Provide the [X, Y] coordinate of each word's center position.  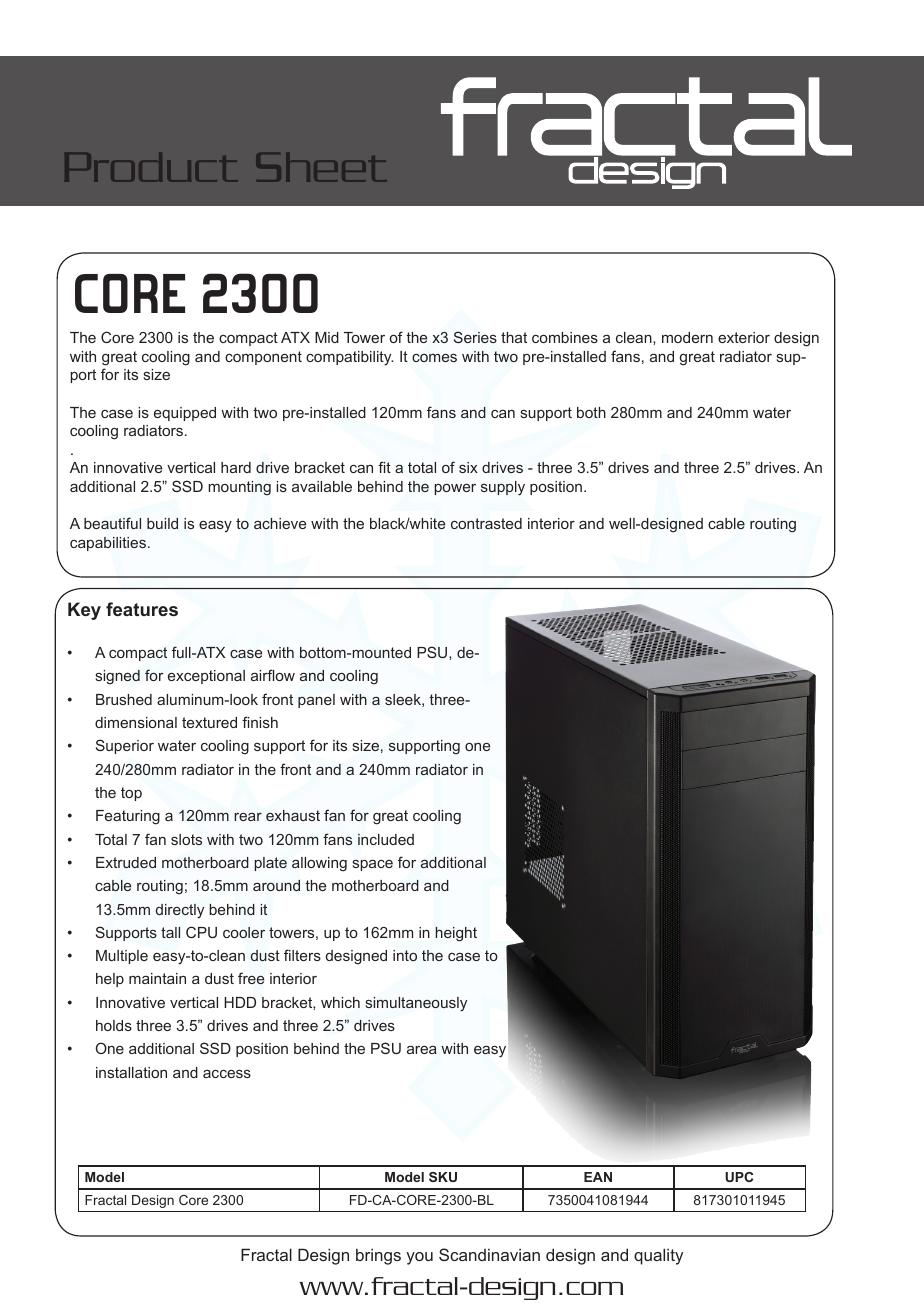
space [373, 865]
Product [151, 167]
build [162, 523]
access [227, 1074]
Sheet [321, 167]
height [456, 934]
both [591, 412]
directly [180, 911]
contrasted [486, 523]
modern [687, 337]
